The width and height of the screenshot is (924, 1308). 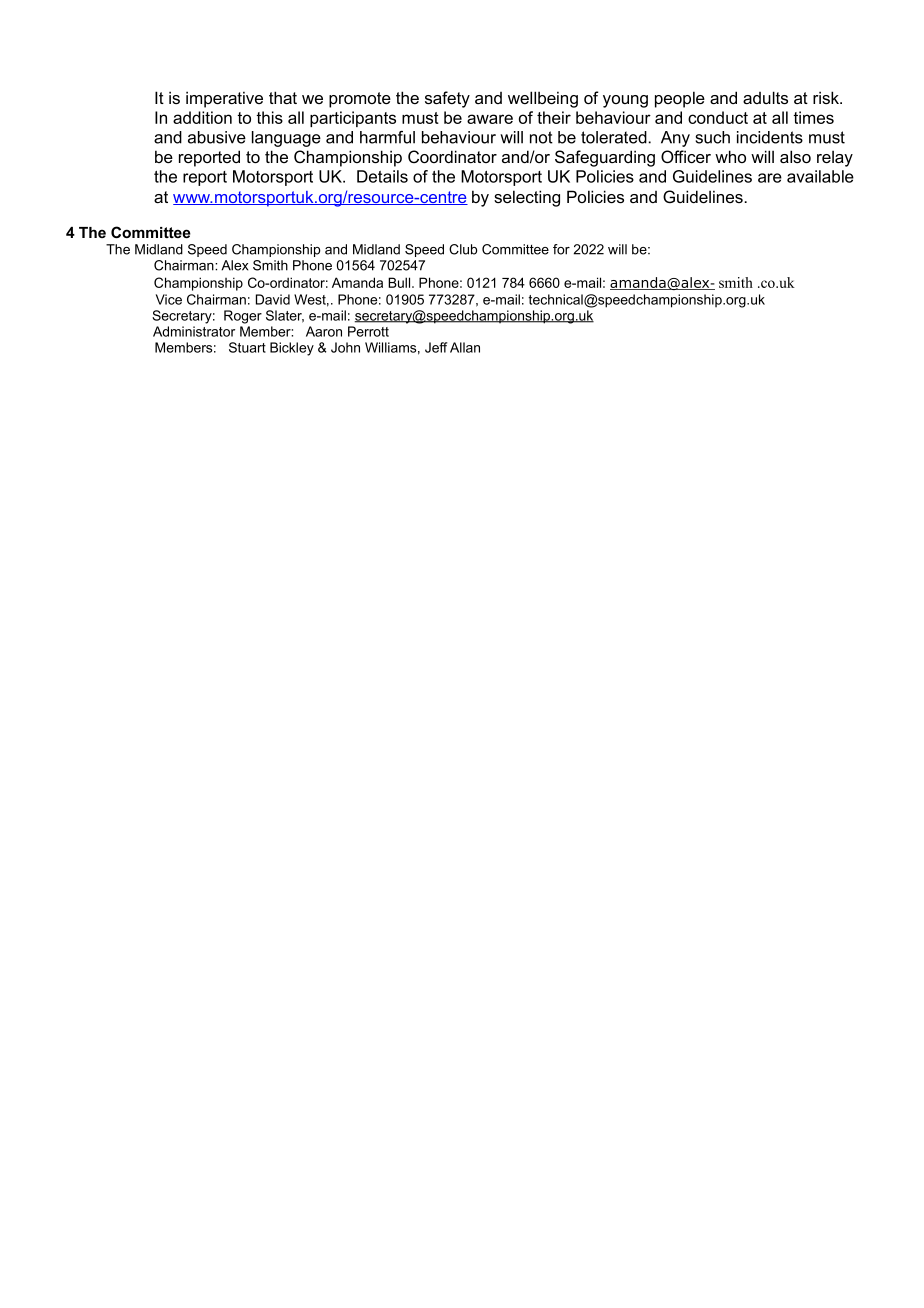 I want to click on wellbeing, so click(x=543, y=99).
